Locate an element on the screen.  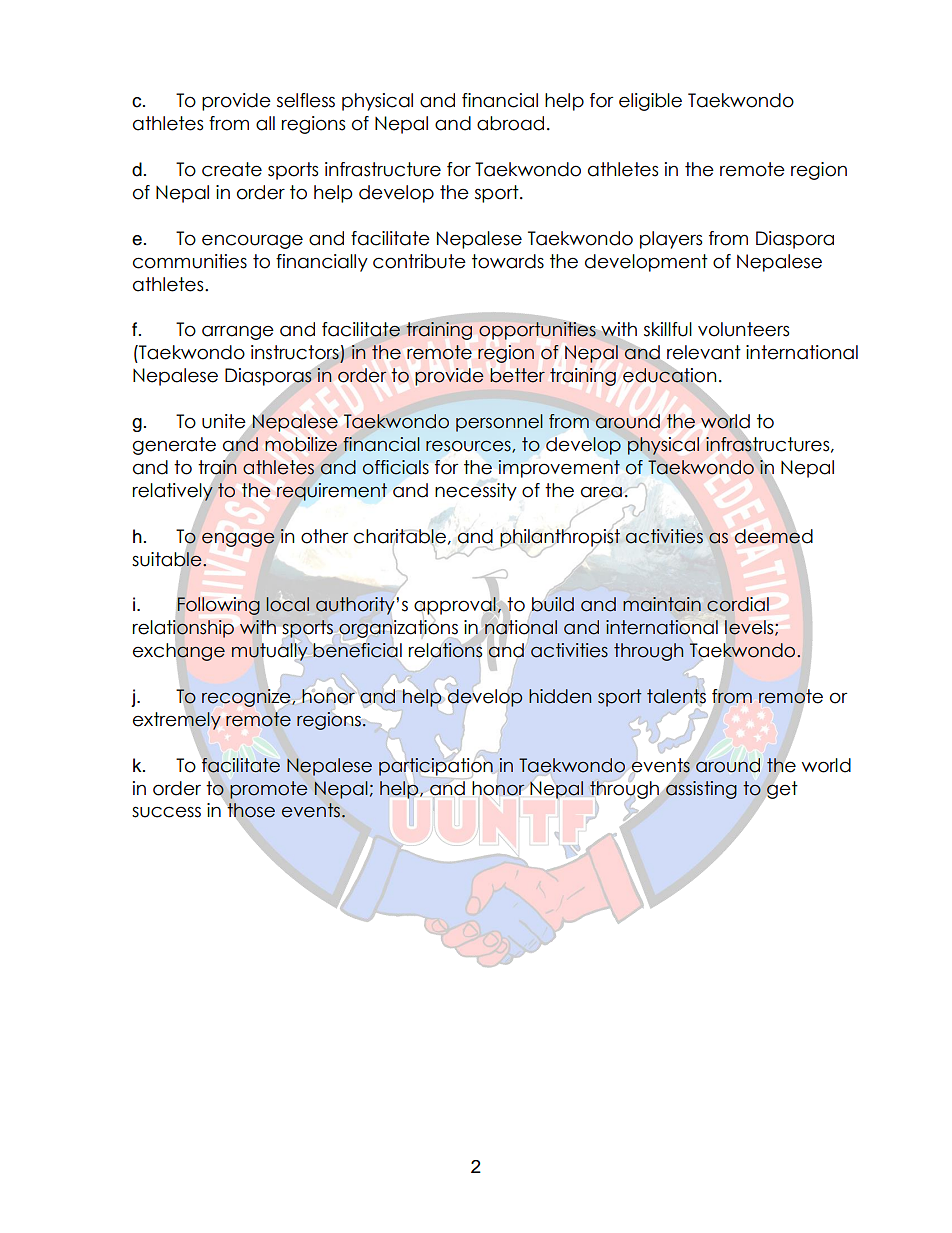
selfless is located at coordinates (306, 100).
